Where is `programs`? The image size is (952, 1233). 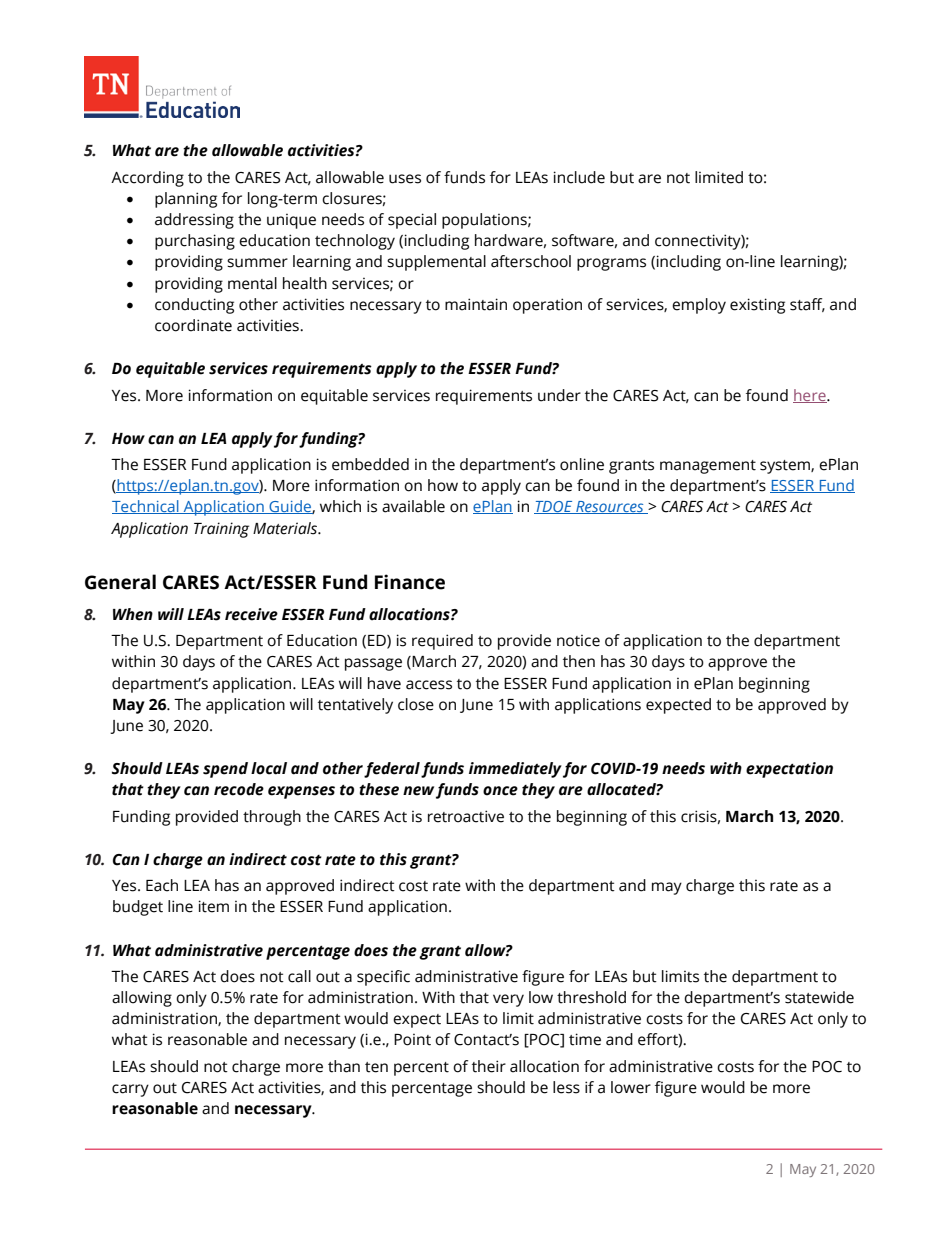
programs is located at coordinates (611, 264).
